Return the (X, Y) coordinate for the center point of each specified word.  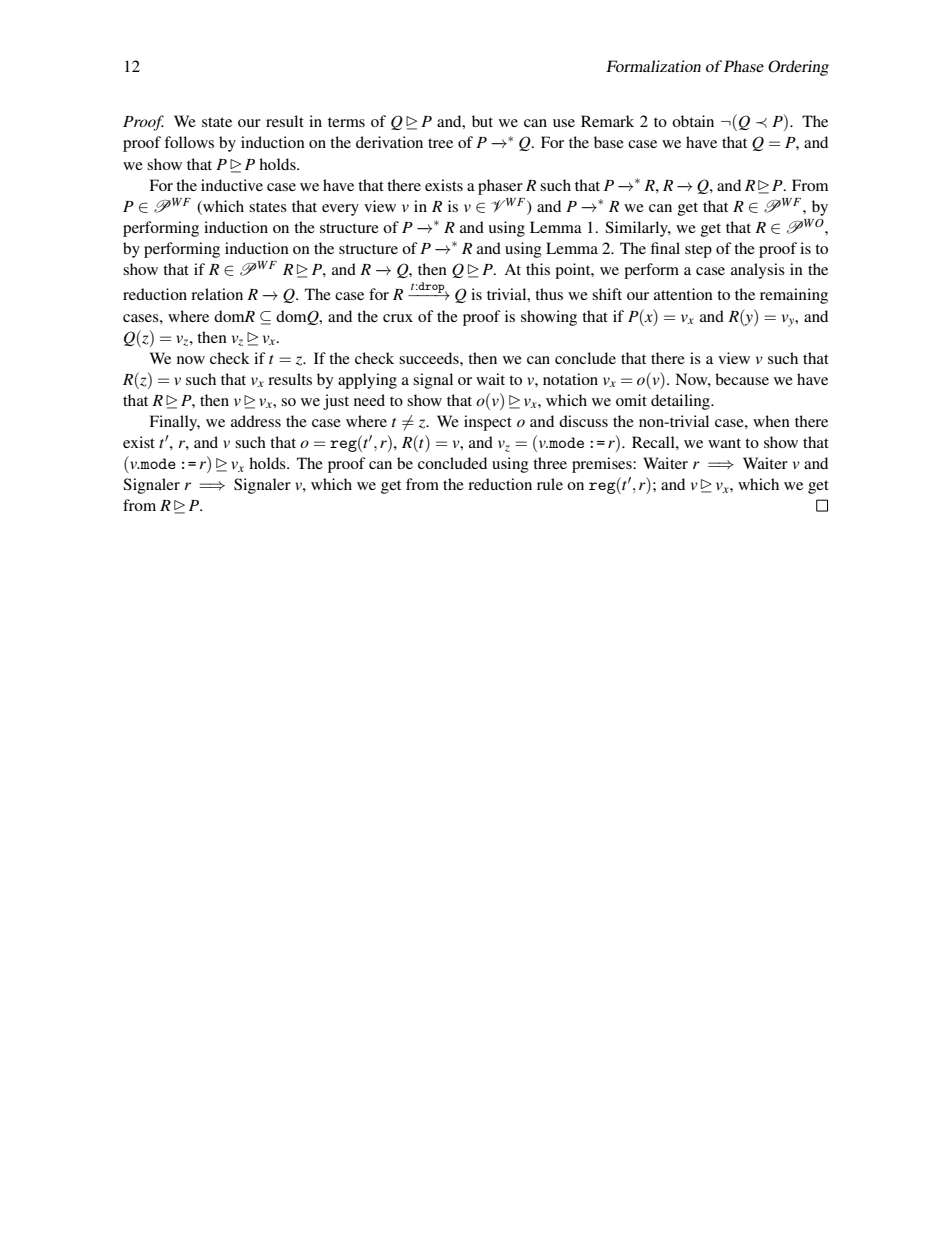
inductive (232, 185)
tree (440, 143)
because (742, 379)
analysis (758, 271)
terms (346, 122)
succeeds (430, 358)
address (256, 421)
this (538, 269)
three (550, 463)
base (609, 142)
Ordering (798, 68)
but (482, 121)
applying (367, 381)
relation (217, 294)
